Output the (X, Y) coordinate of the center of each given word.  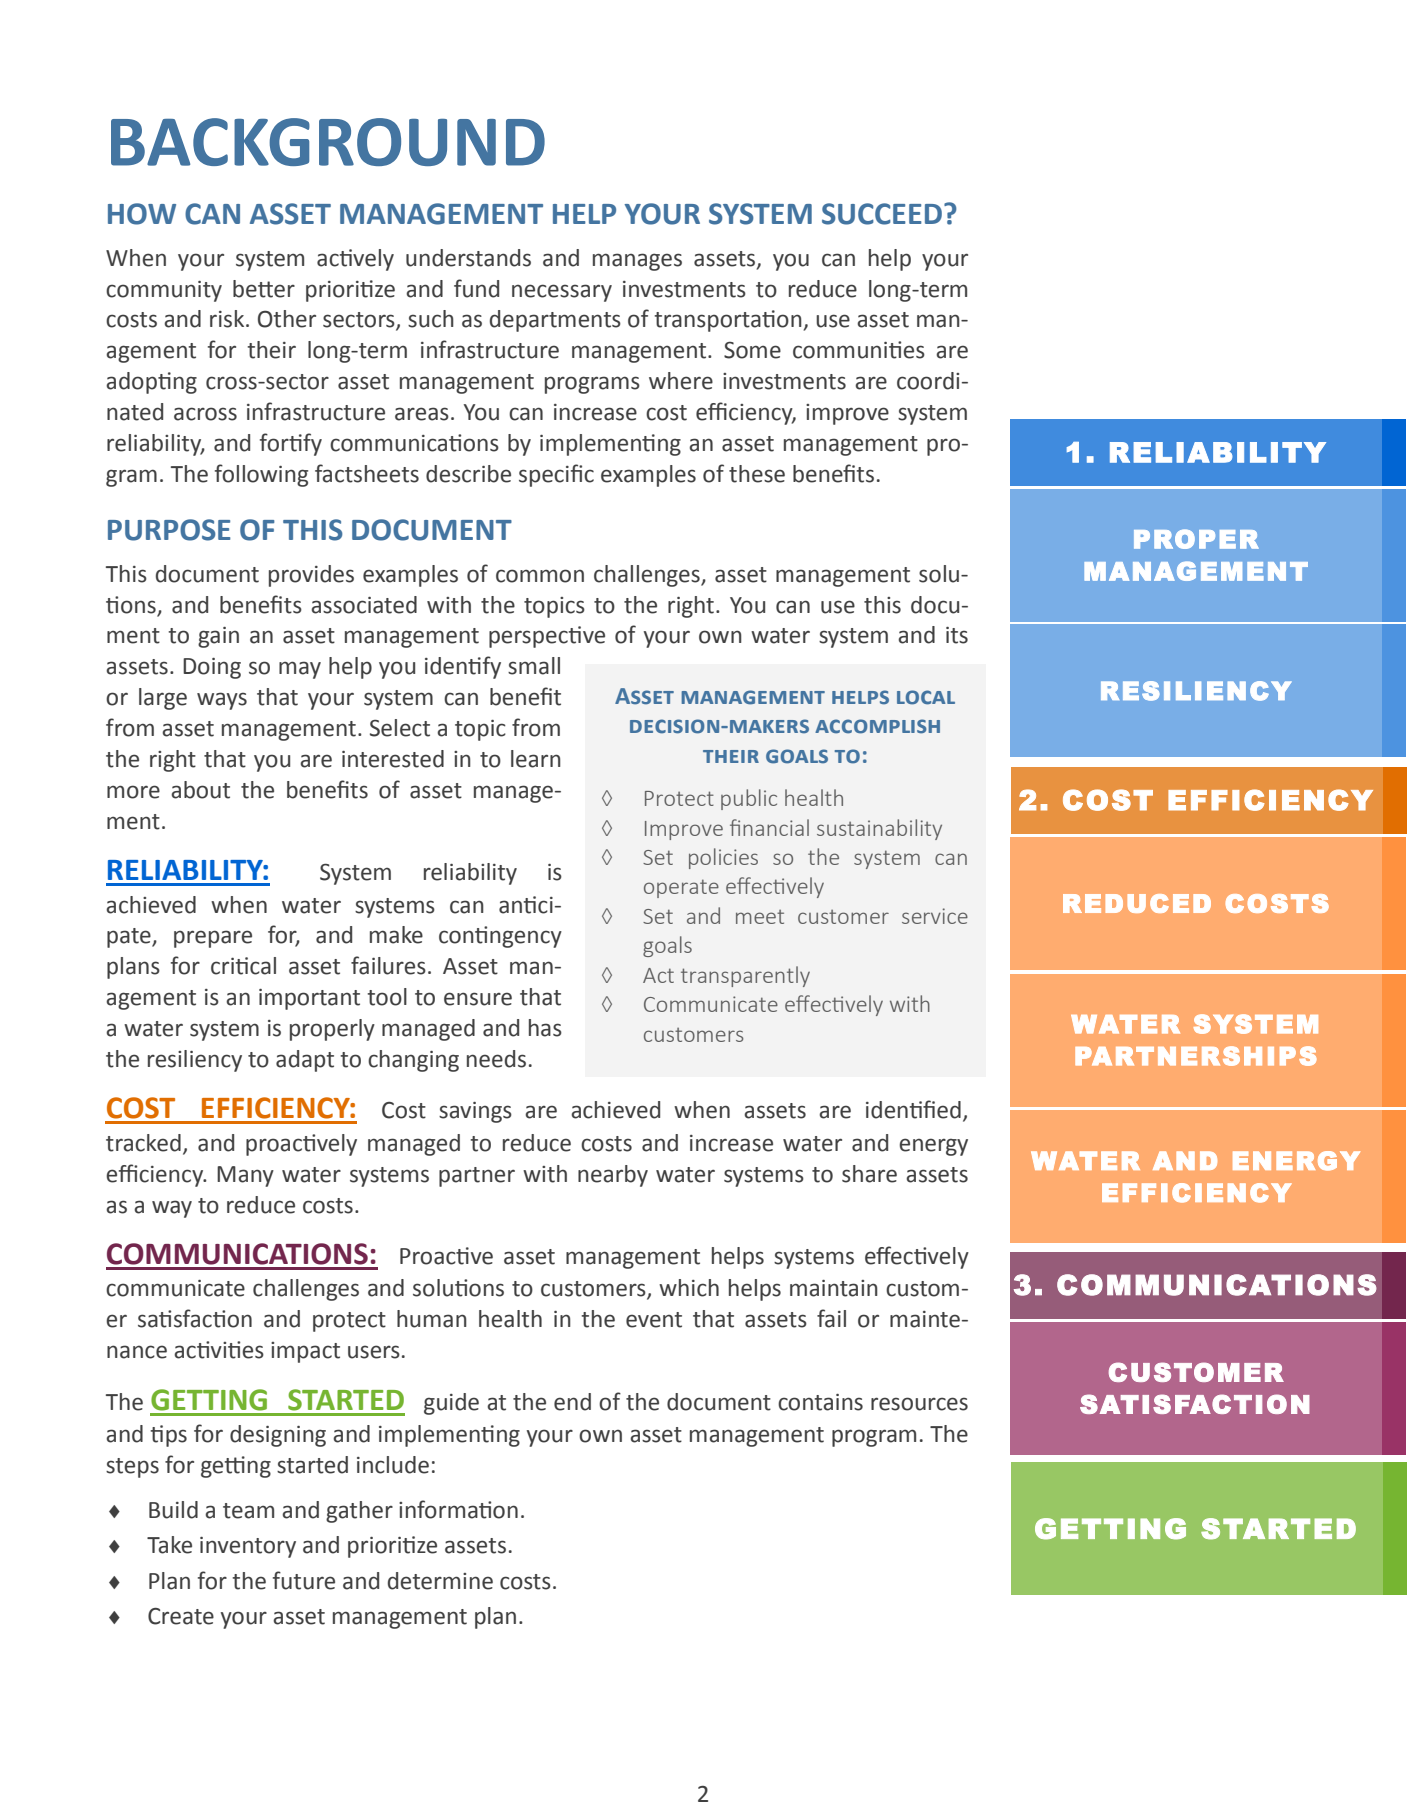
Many (245, 1176)
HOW (142, 214)
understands (468, 258)
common (540, 576)
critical (243, 966)
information (458, 1509)
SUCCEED (882, 214)
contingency (500, 937)
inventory (248, 1547)
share (869, 1174)
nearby (613, 1176)
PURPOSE (169, 530)
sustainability (879, 829)
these (757, 474)
